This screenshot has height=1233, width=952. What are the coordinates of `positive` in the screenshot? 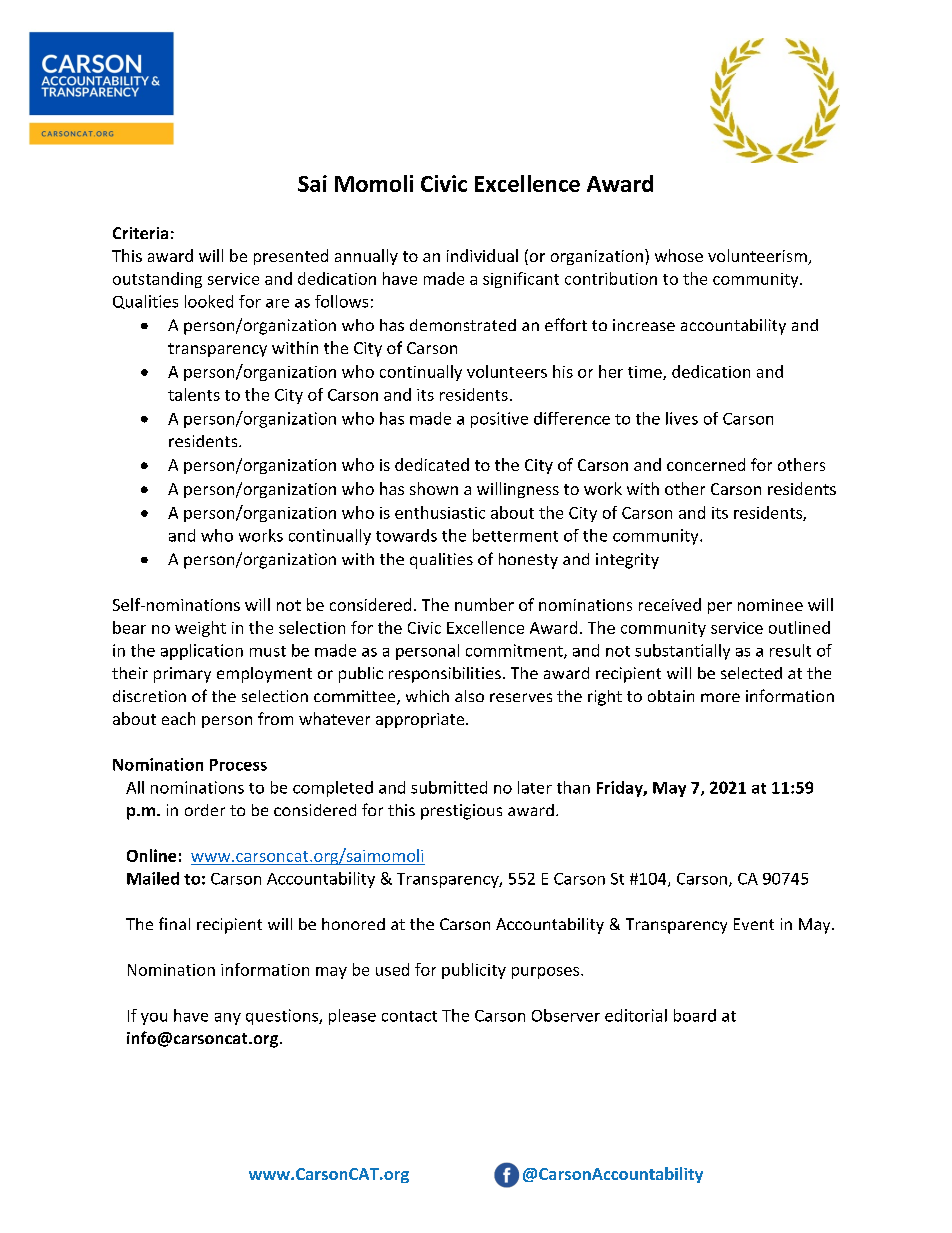 It's located at (499, 420).
